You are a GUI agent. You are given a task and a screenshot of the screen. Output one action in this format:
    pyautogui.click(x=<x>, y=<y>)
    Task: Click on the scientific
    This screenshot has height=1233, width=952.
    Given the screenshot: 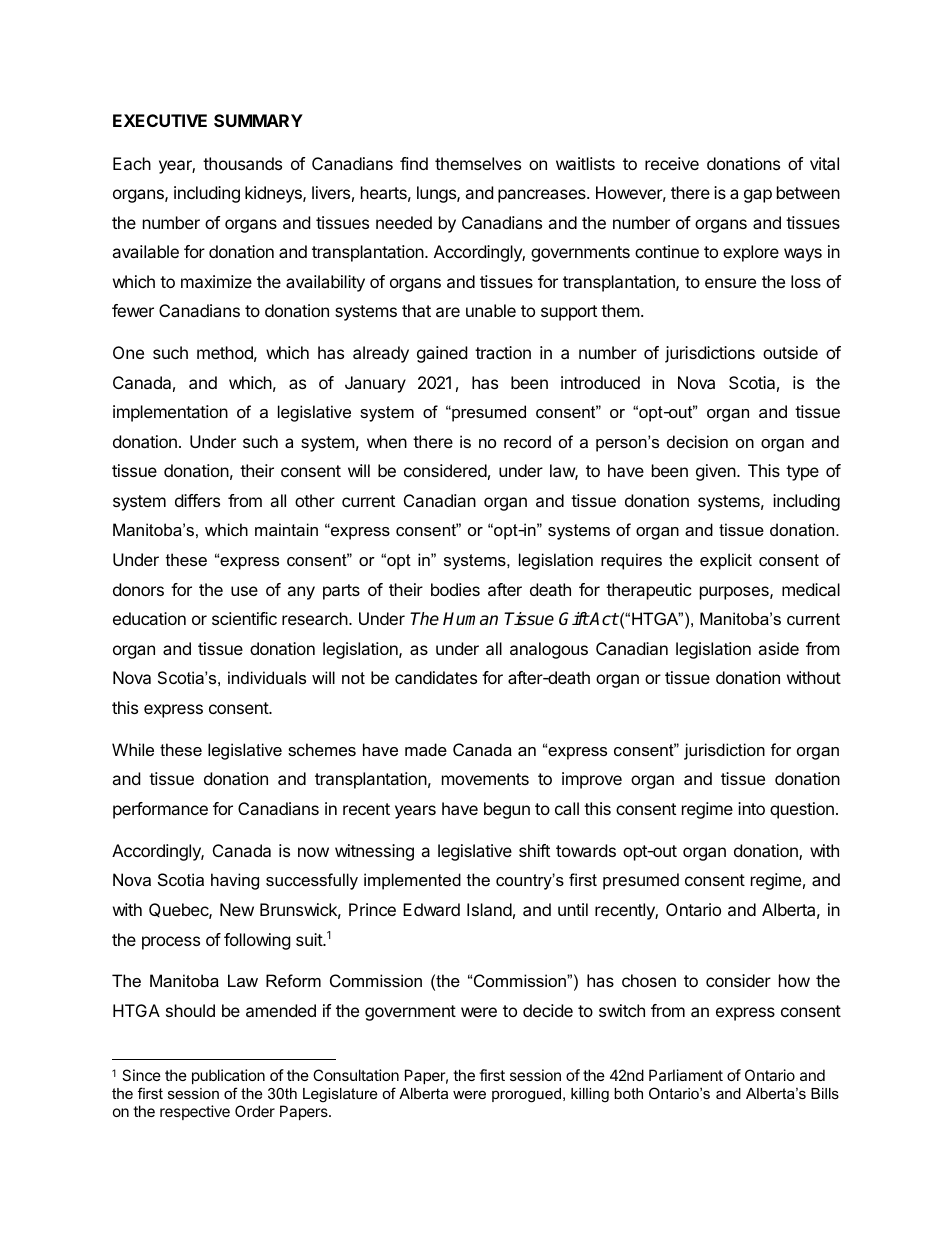 What is the action you would take?
    pyautogui.click(x=244, y=618)
